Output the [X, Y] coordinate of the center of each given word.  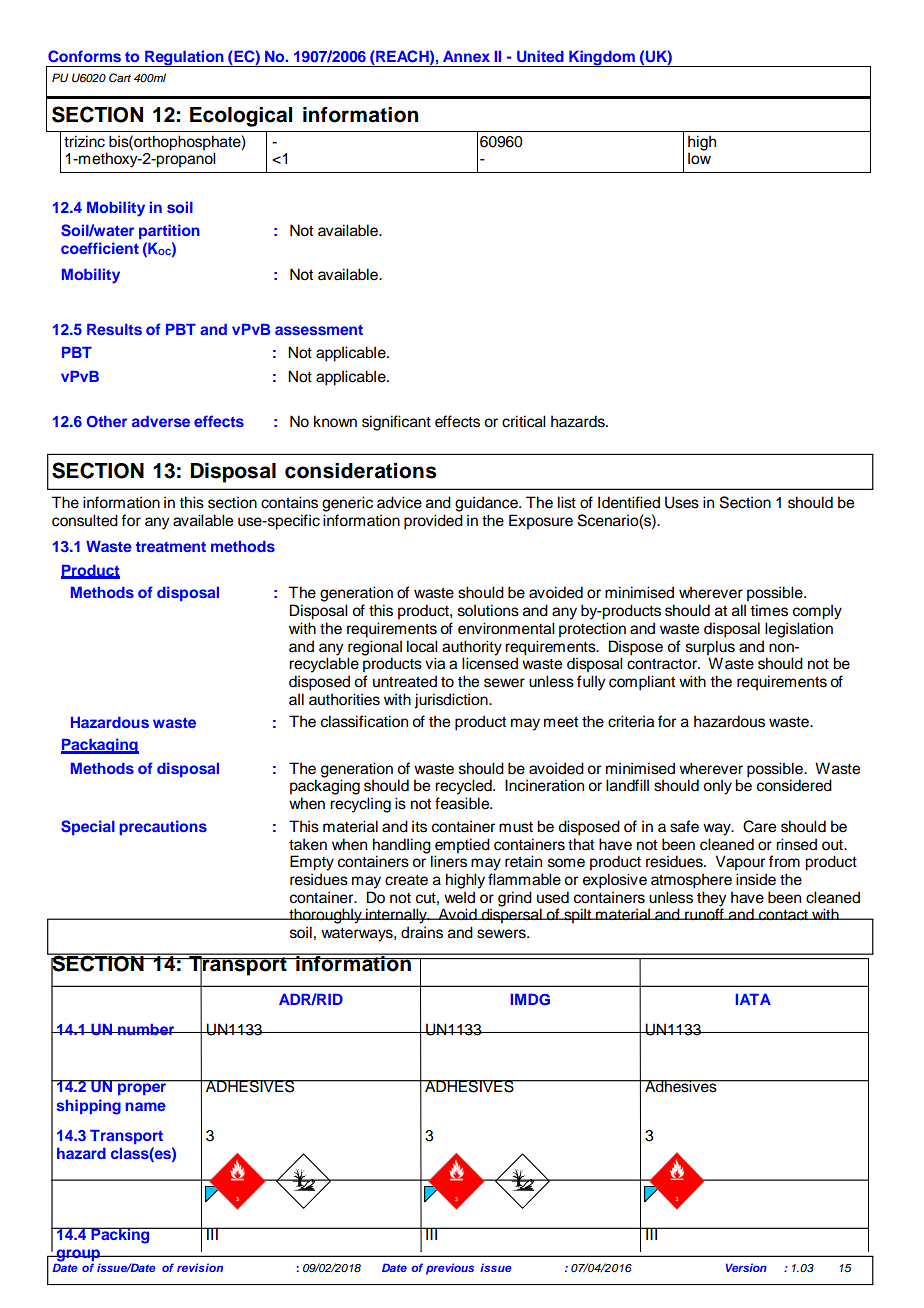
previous [450, 1269]
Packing [120, 1235]
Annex [466, 56]
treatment [171, 547]
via [435, 663]
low [699, 158]
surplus [710, 648]
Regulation [184, 58]
